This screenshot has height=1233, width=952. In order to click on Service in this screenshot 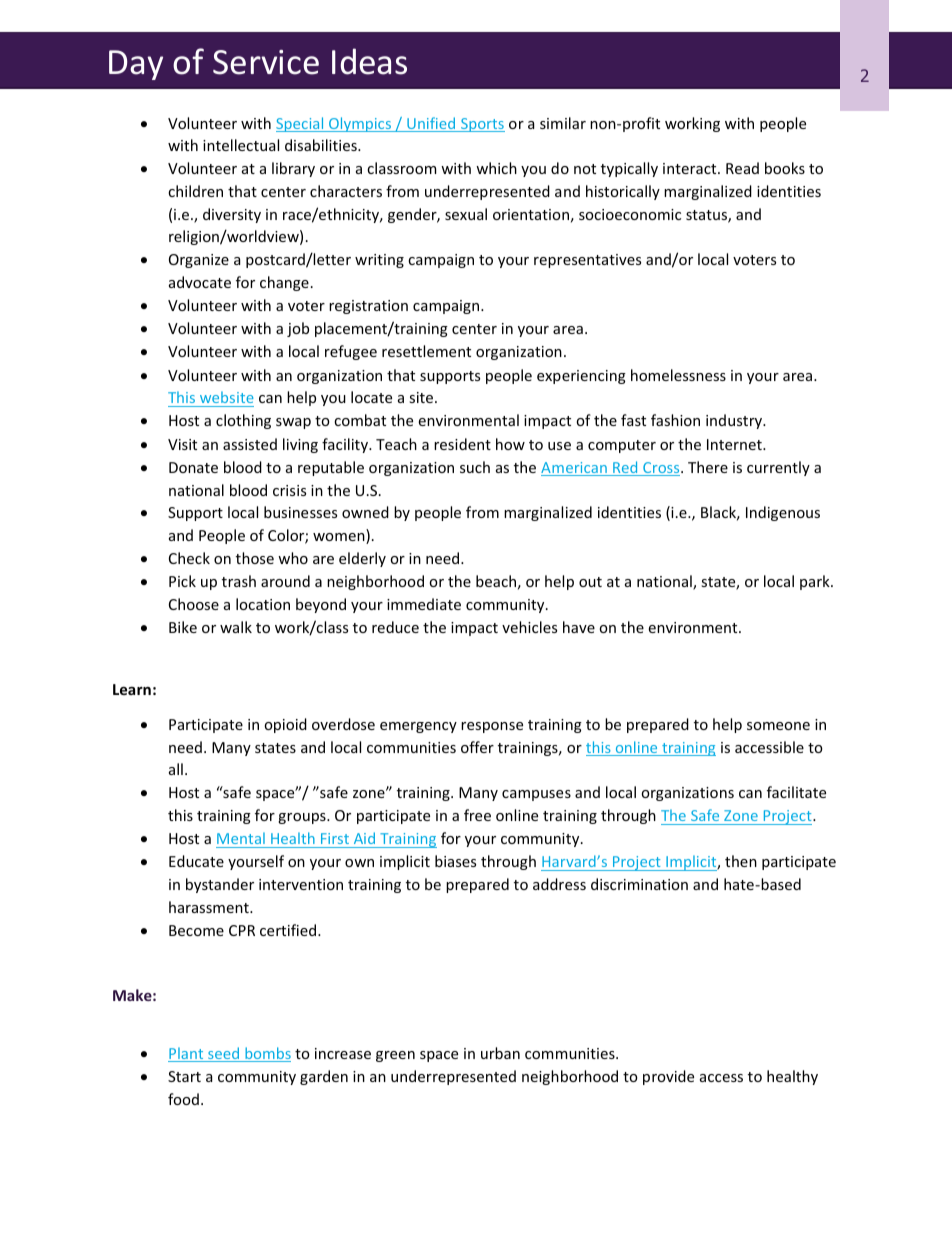, I will do `click(266, 62)`.
